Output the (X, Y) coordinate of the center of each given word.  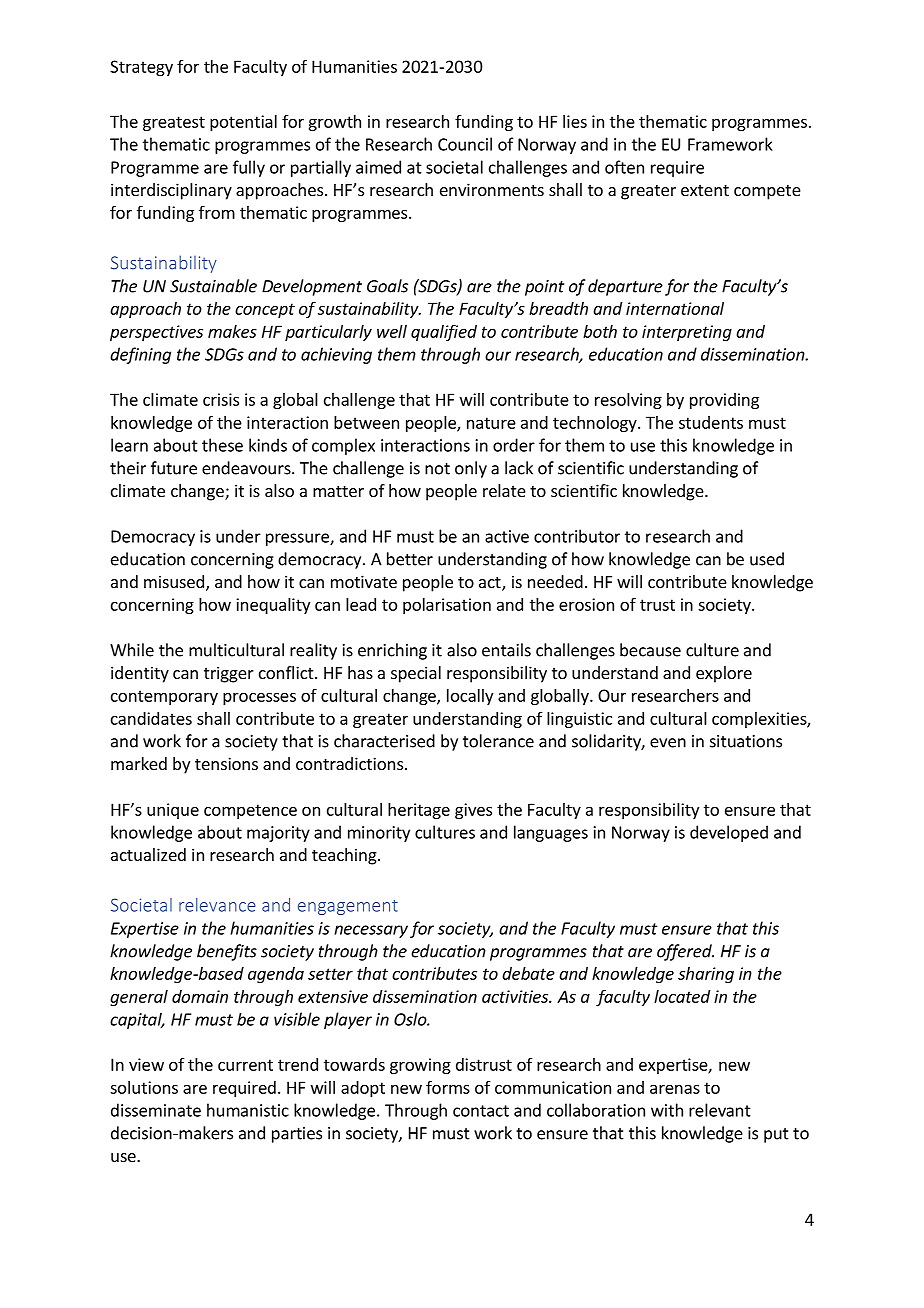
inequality (273, 606)
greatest (174, 123)
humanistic (248, 1110)
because (650, 650)
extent (705, 190)
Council (465, 144)
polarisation (447, 606)
